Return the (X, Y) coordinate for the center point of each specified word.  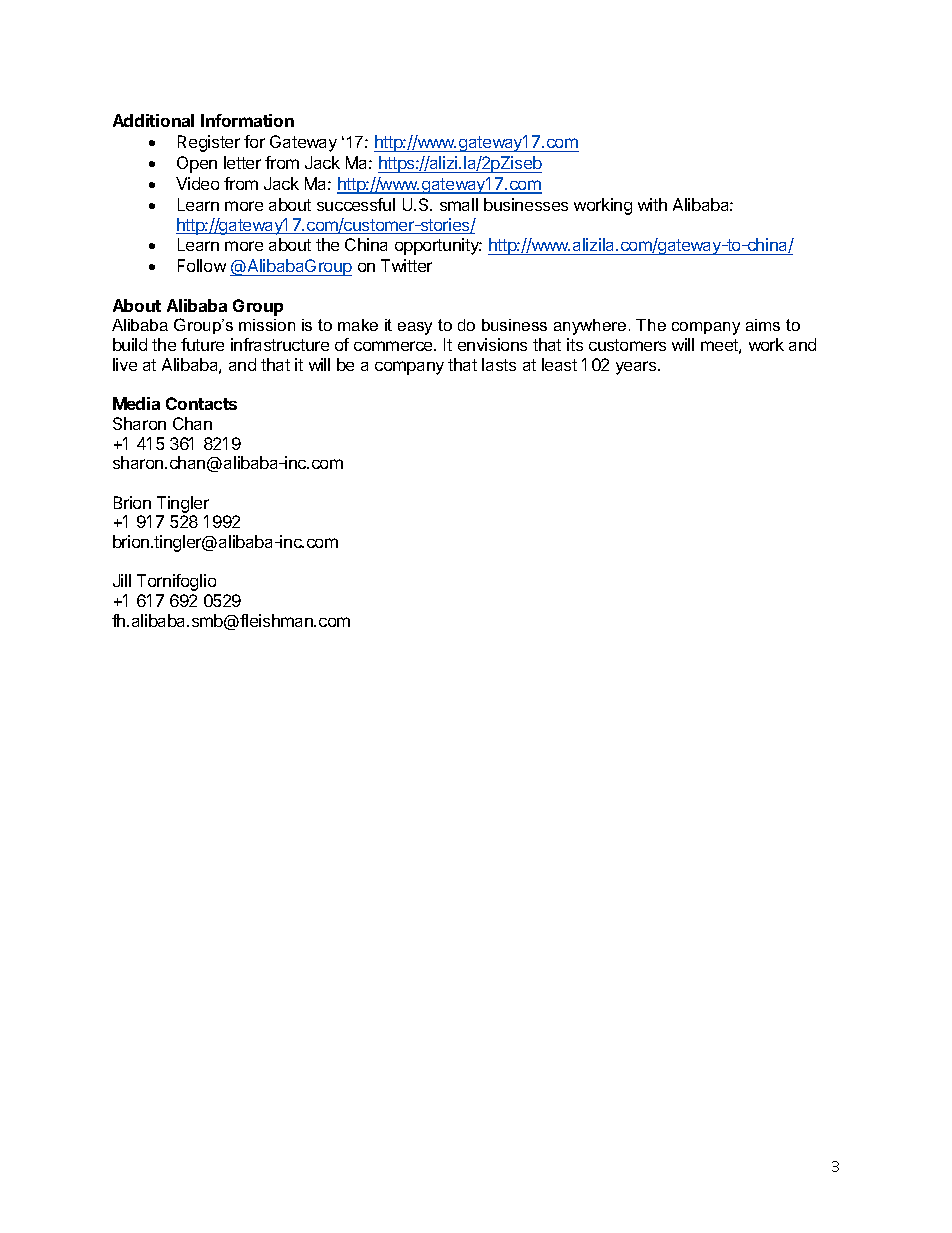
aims (763, 325)
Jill (122, 580)
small (459, 204)
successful (356, 204)
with (652, 204)
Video (197, 183)
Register (209, 143)
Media (136, 403)
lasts (499, 364)
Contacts (201, 403)
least (559, 364)
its (575, 344)
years (637, 368)
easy (415, 328)
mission (267, 325)
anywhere (590, 327)
